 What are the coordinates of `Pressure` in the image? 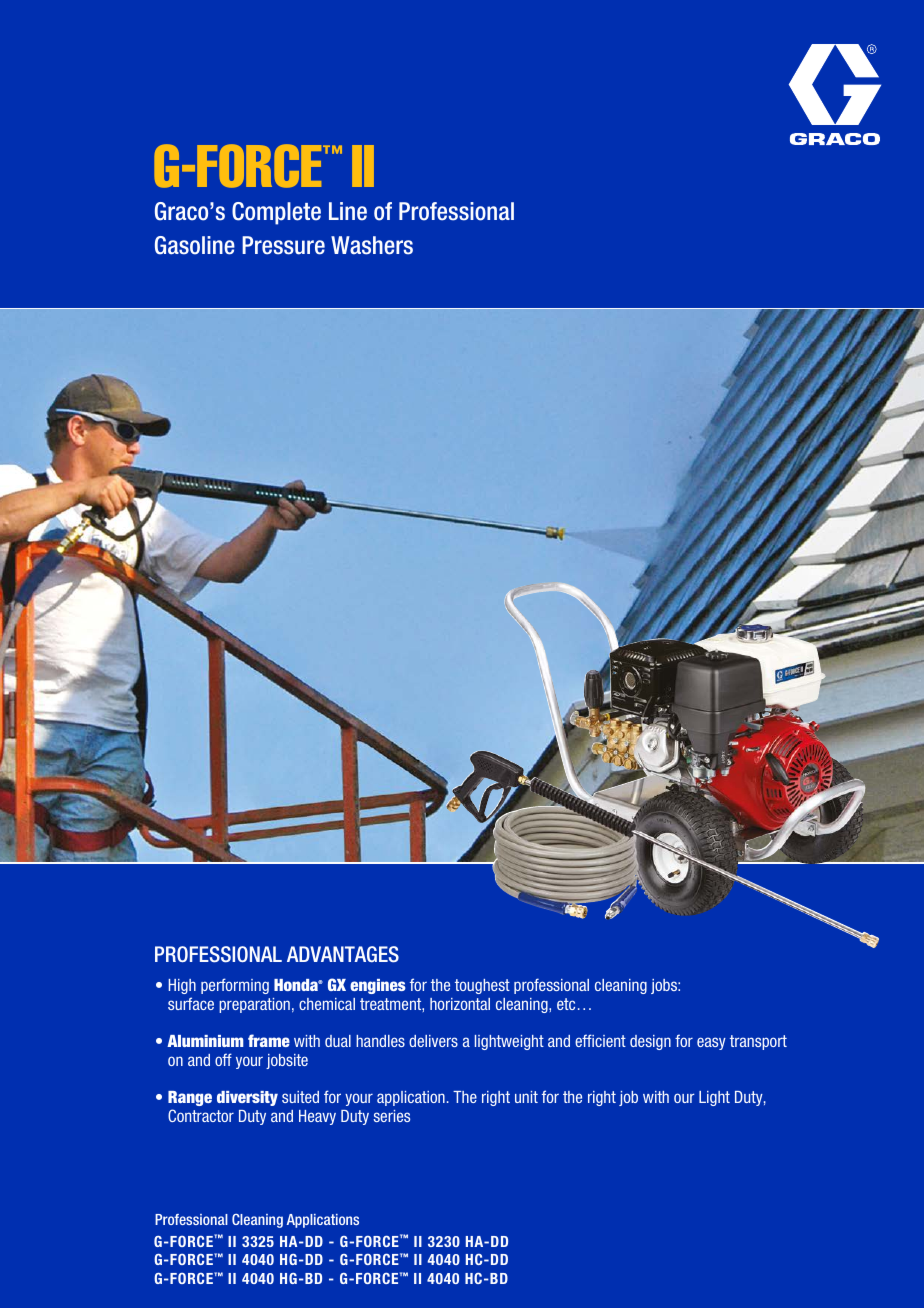 It's located at (283, 245).
